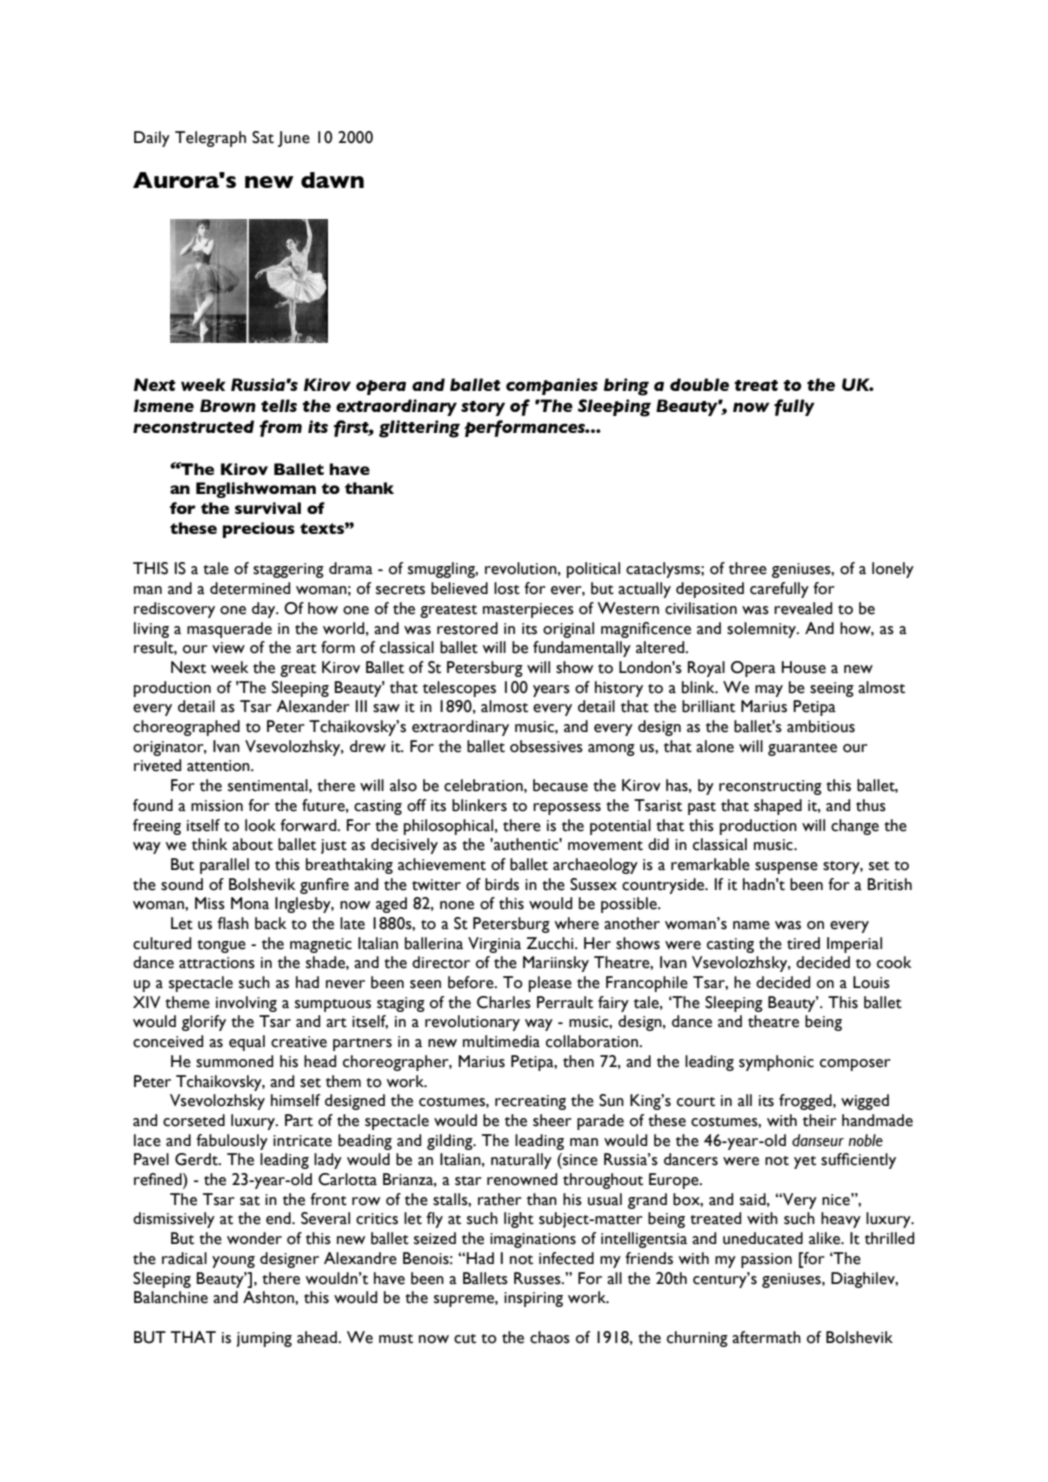 The height and width of the screenshot is (1482, 1048). What do you see at coordinates (802, 749) in the screenshot?
I see `guarantee` at bounding box center [802, 749].
